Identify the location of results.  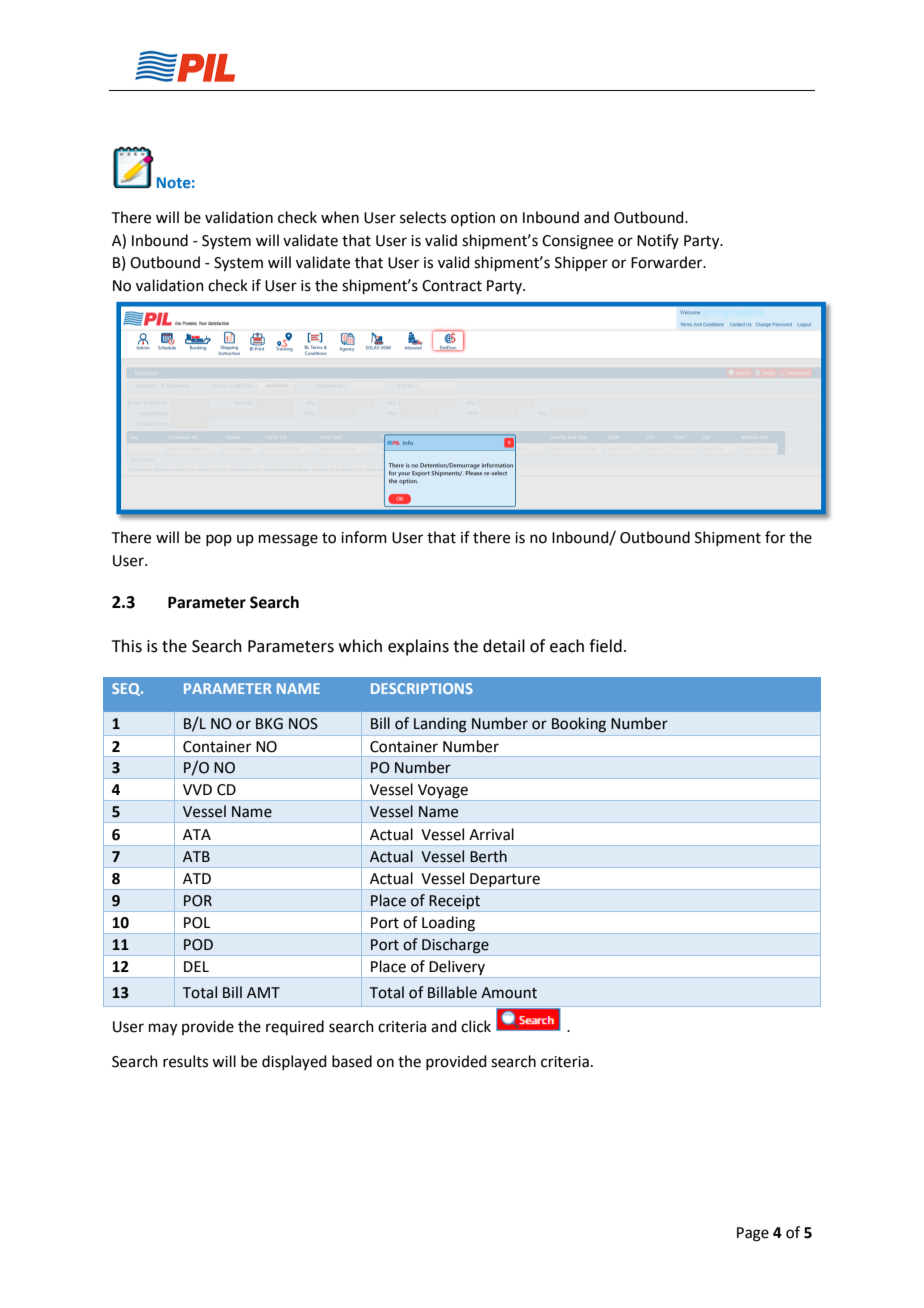
(185, 1061).
